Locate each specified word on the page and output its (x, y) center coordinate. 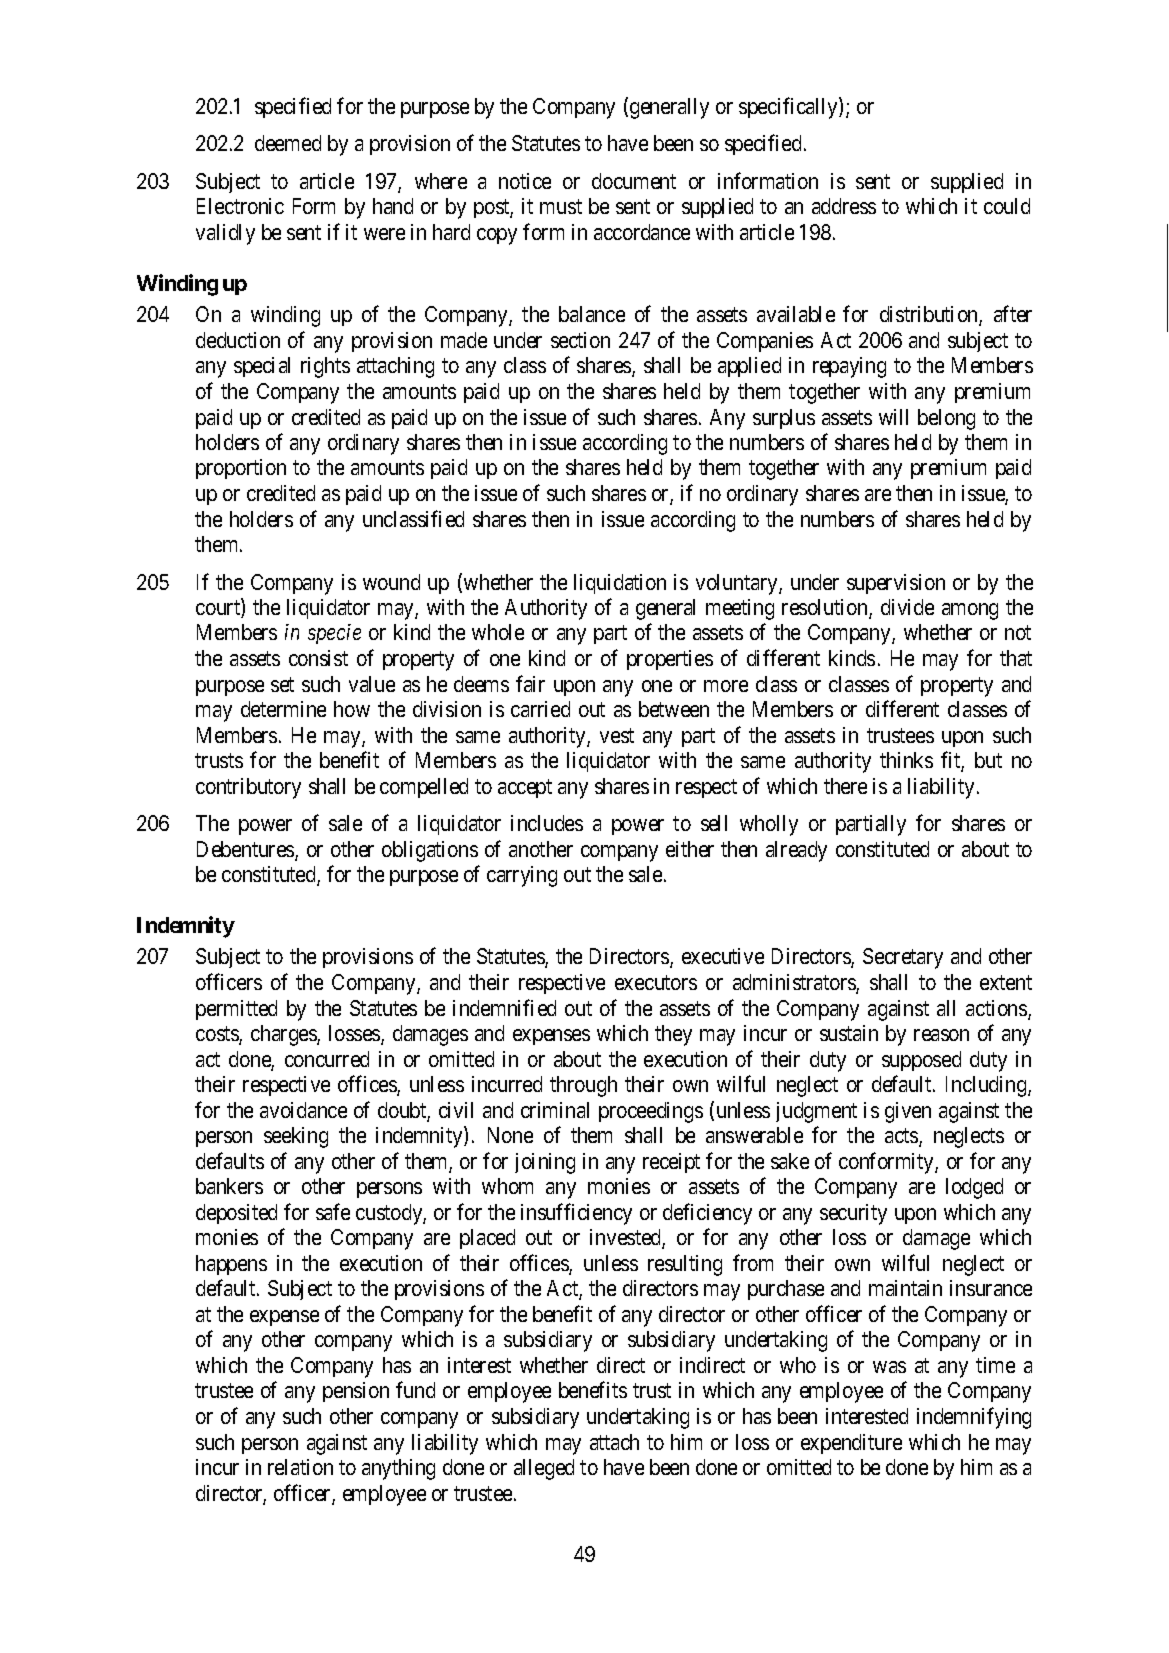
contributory (248, 788)
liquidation (620, 584)
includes (547, 823)
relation (300, 1467)
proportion (241, 469)
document (634, 181)
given (908, 1112)
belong (946, 419)
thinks (906, 760)
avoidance (303, 1110)
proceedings (651, 1112)
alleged (544, 1469)
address (844, 206)
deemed (288, 143)
